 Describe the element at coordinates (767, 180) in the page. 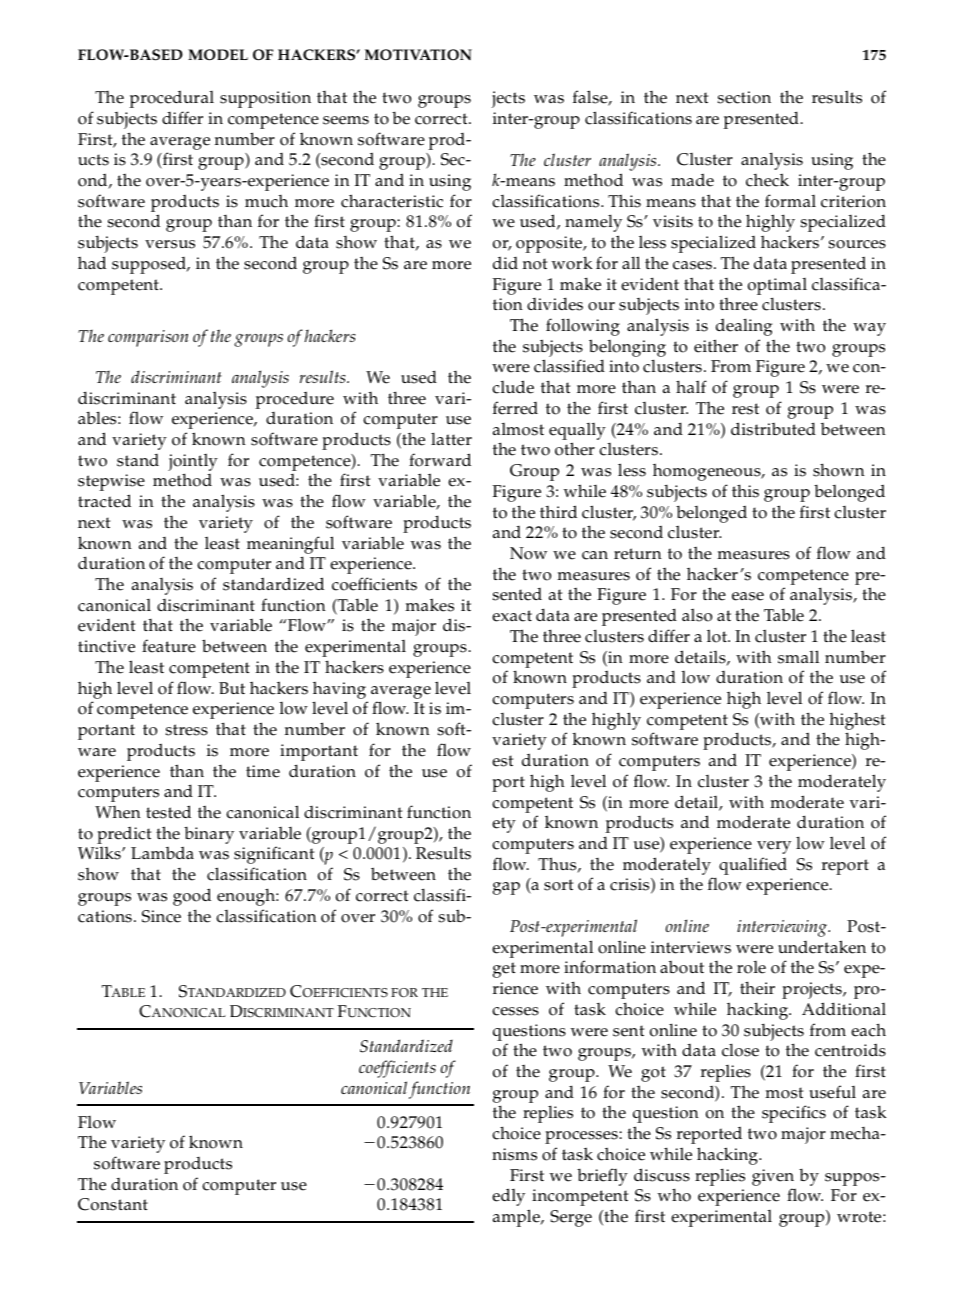

I see `check` at that location.
